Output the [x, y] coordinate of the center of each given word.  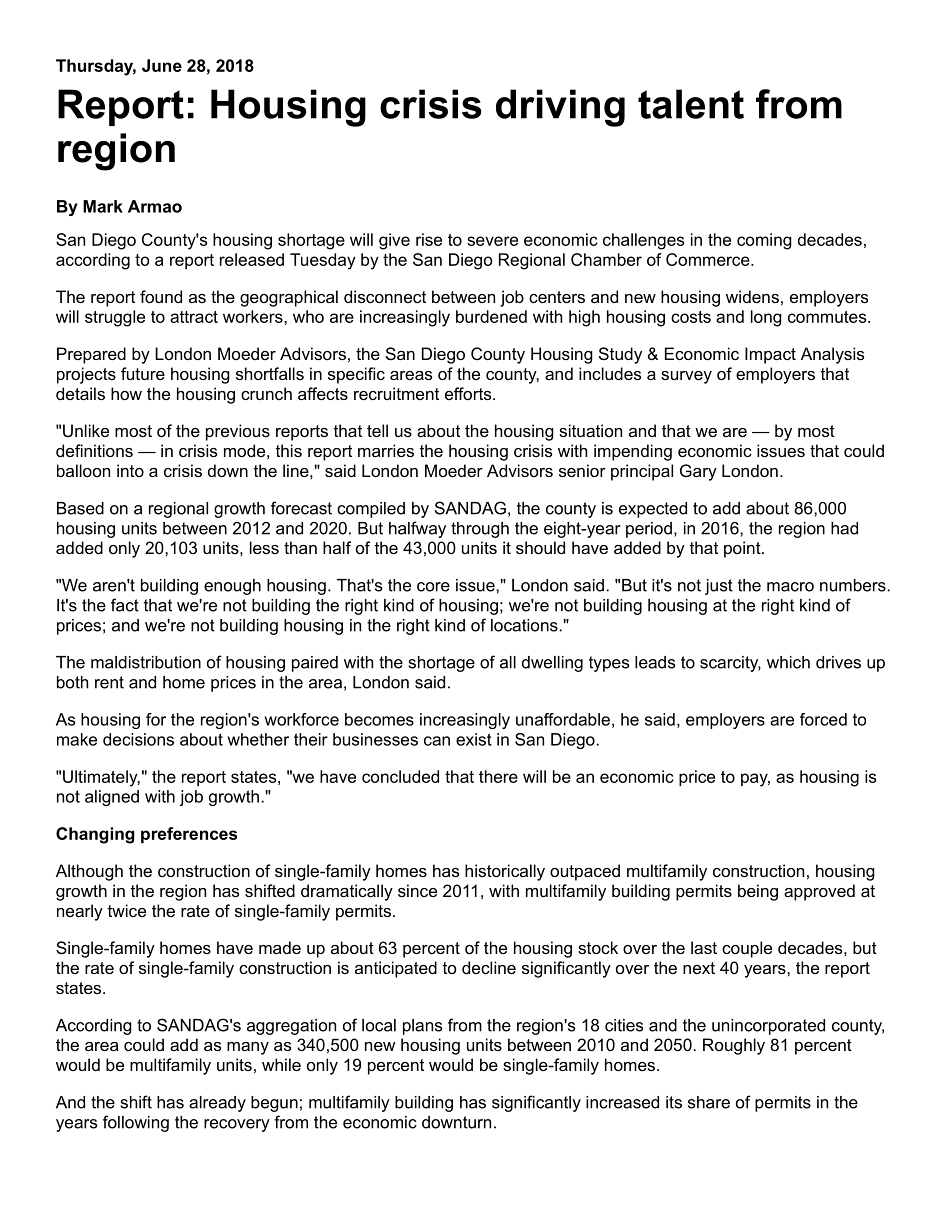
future [143, 373]
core [433, 587]
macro [790, 587]
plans [422, 1027]
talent [691, 104]
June [162, 65]
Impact [770, 355]
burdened [491, 316]
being [758, 892]
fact [125, 605]
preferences [189, 835]
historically [505, 872]
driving [560, 108]
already [217, 1104]
